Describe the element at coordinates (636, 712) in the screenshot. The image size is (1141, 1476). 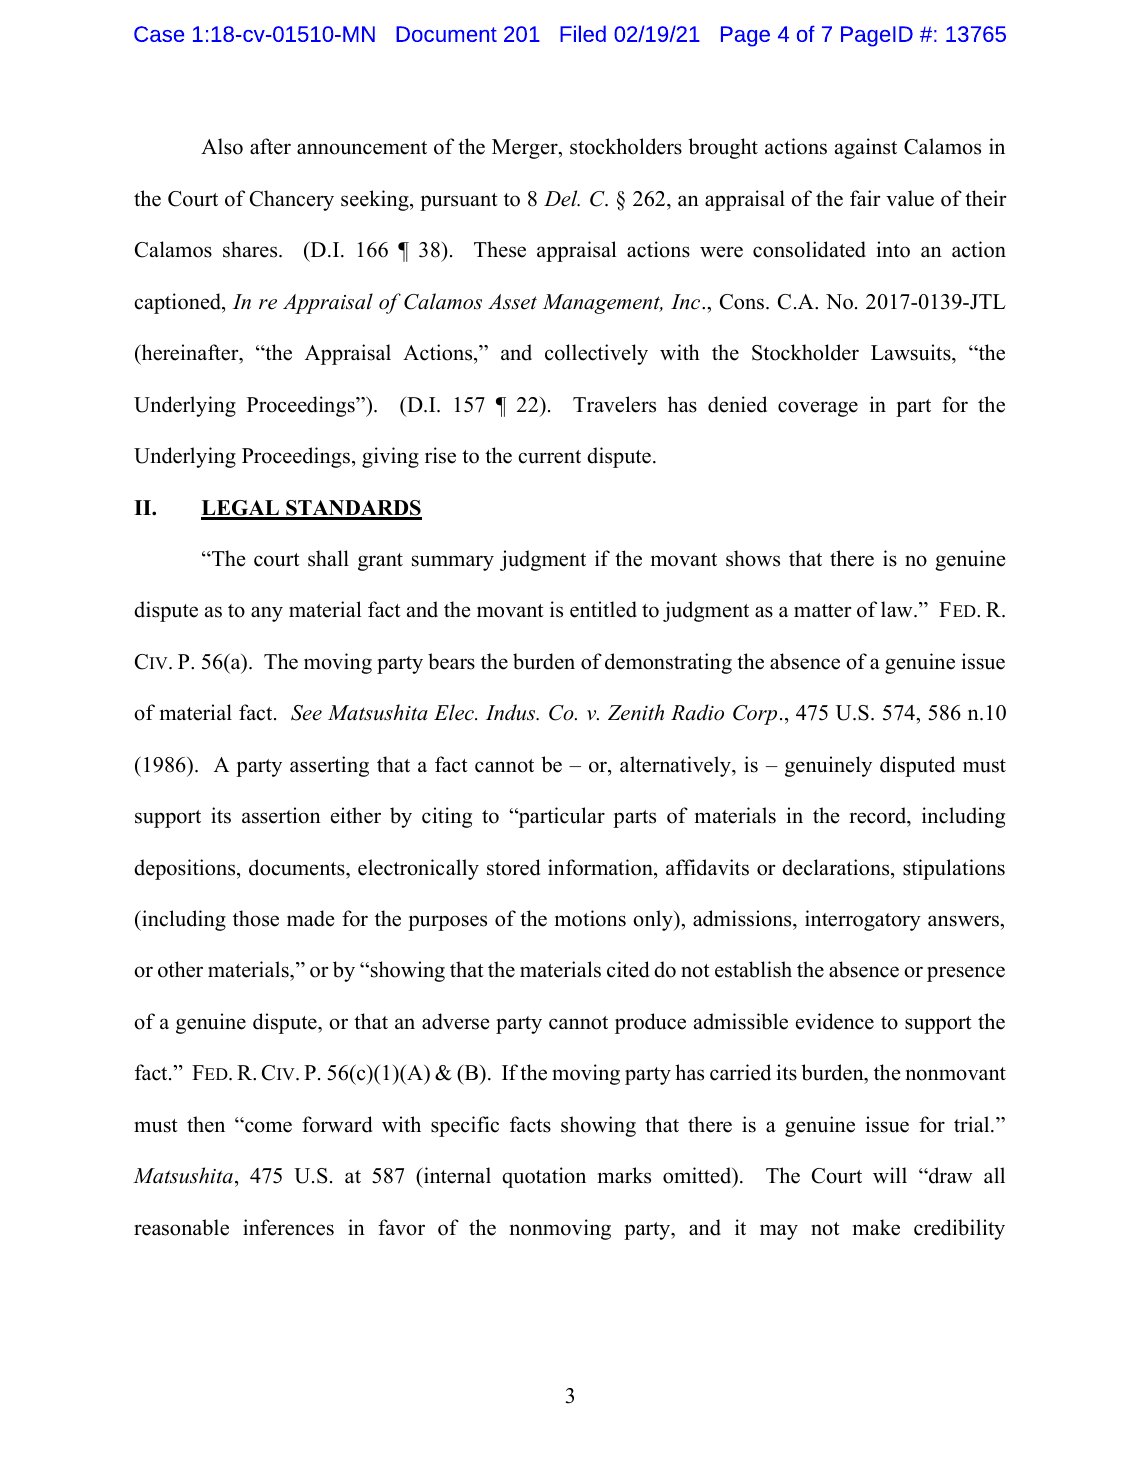
I see `Zenith` at that location.
